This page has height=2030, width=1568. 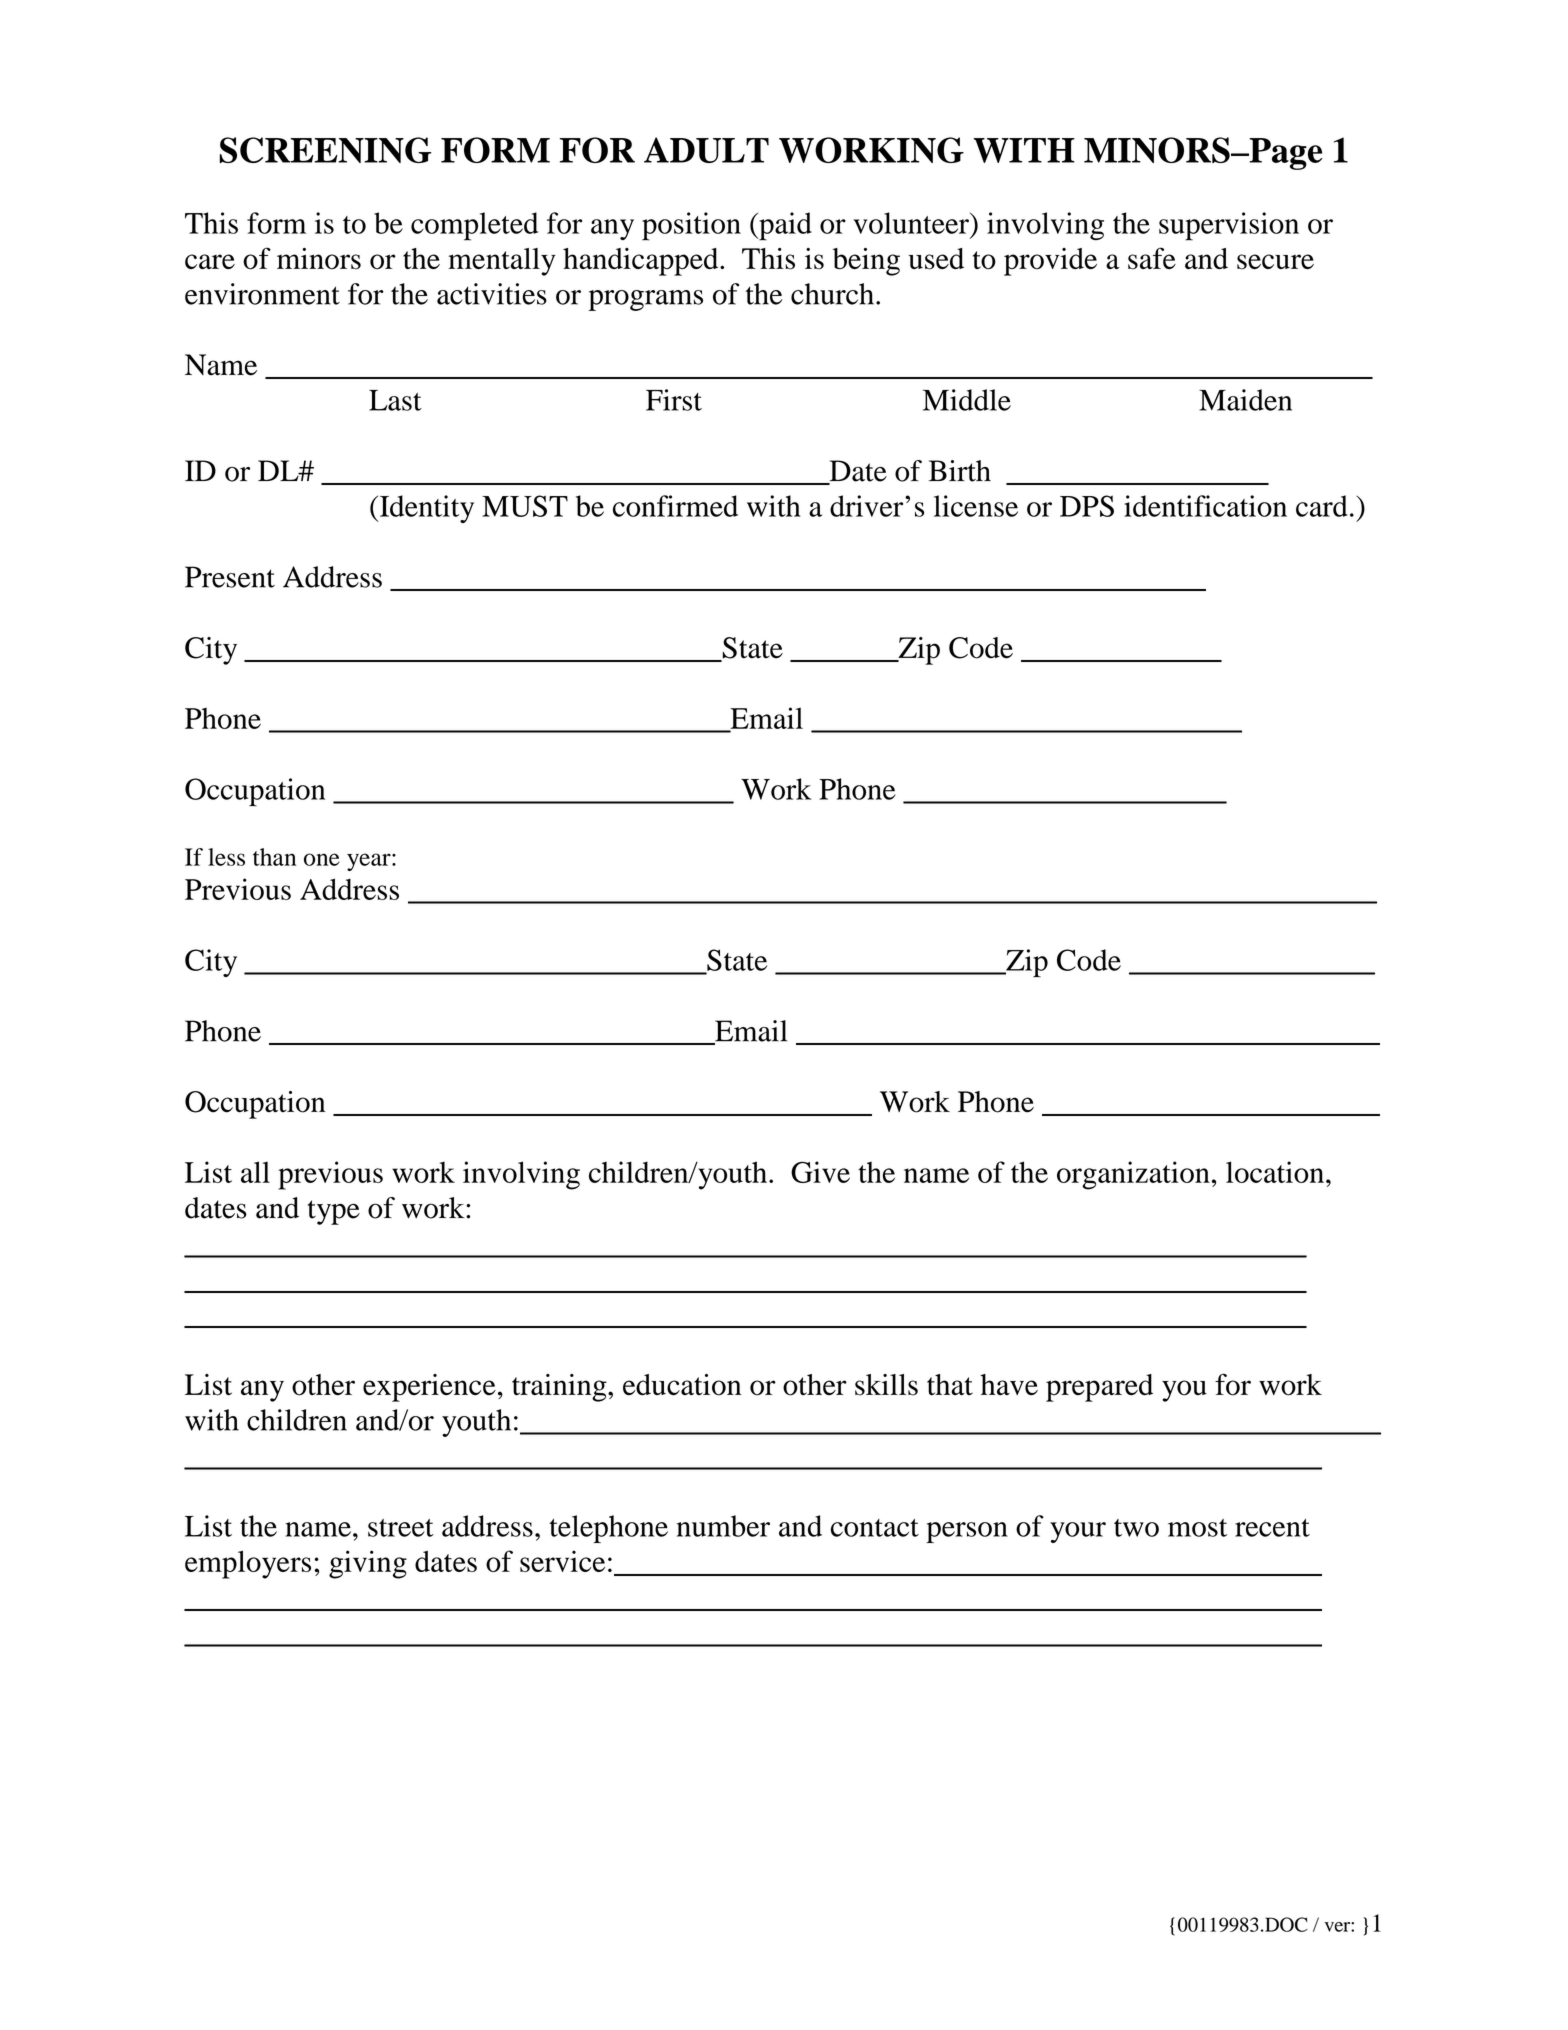 I want to click on paid, so click(x=784, y=226).
